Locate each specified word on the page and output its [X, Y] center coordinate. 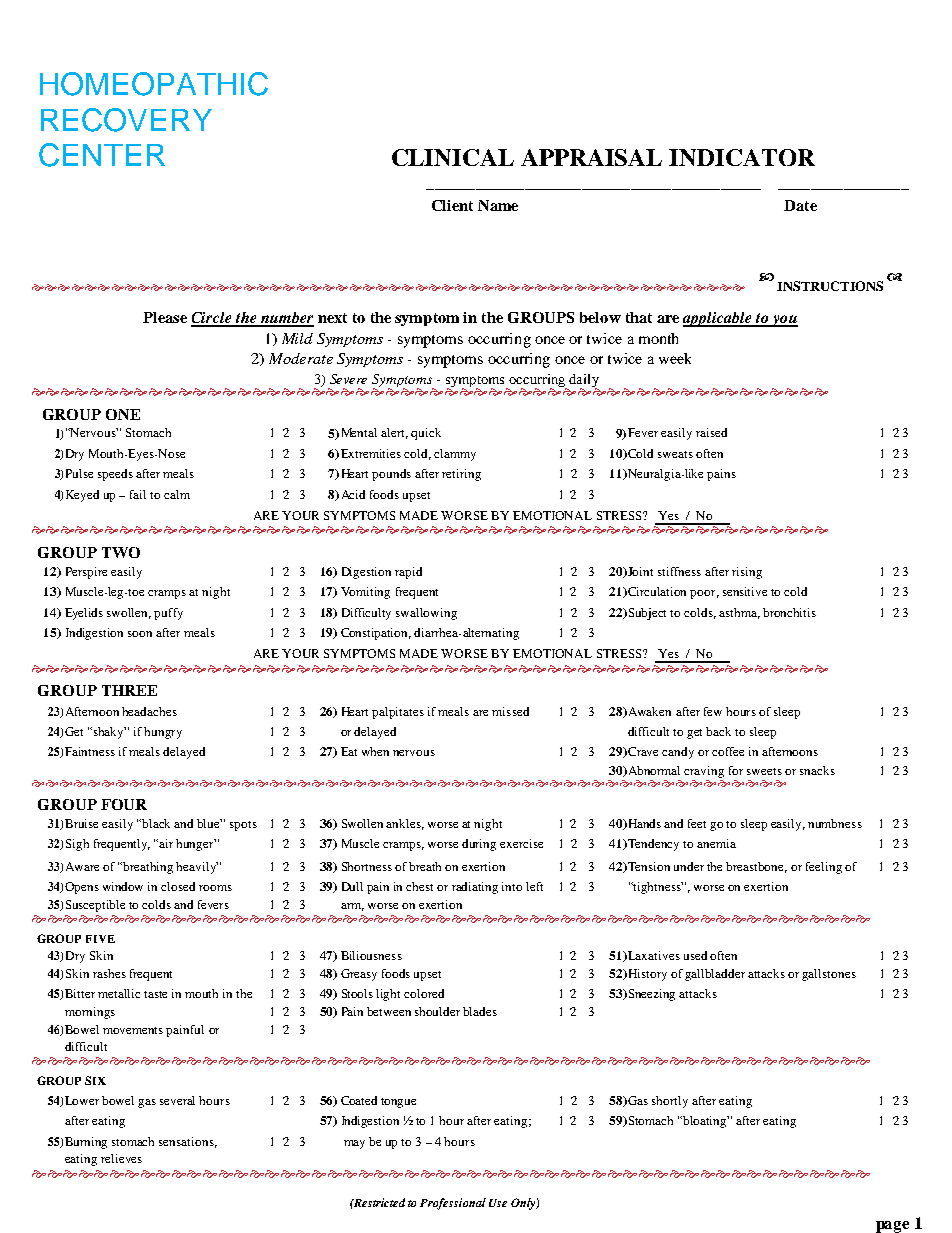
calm [177, 494]
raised [711, 432]
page [892, 1227]
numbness [835, 823]
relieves [121, 1158]
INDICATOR [742, 157]
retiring [461, 475]
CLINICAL [453, 157]
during [479, 845]
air [166, 843]
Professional [453, 1204]
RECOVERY [126, 120]
